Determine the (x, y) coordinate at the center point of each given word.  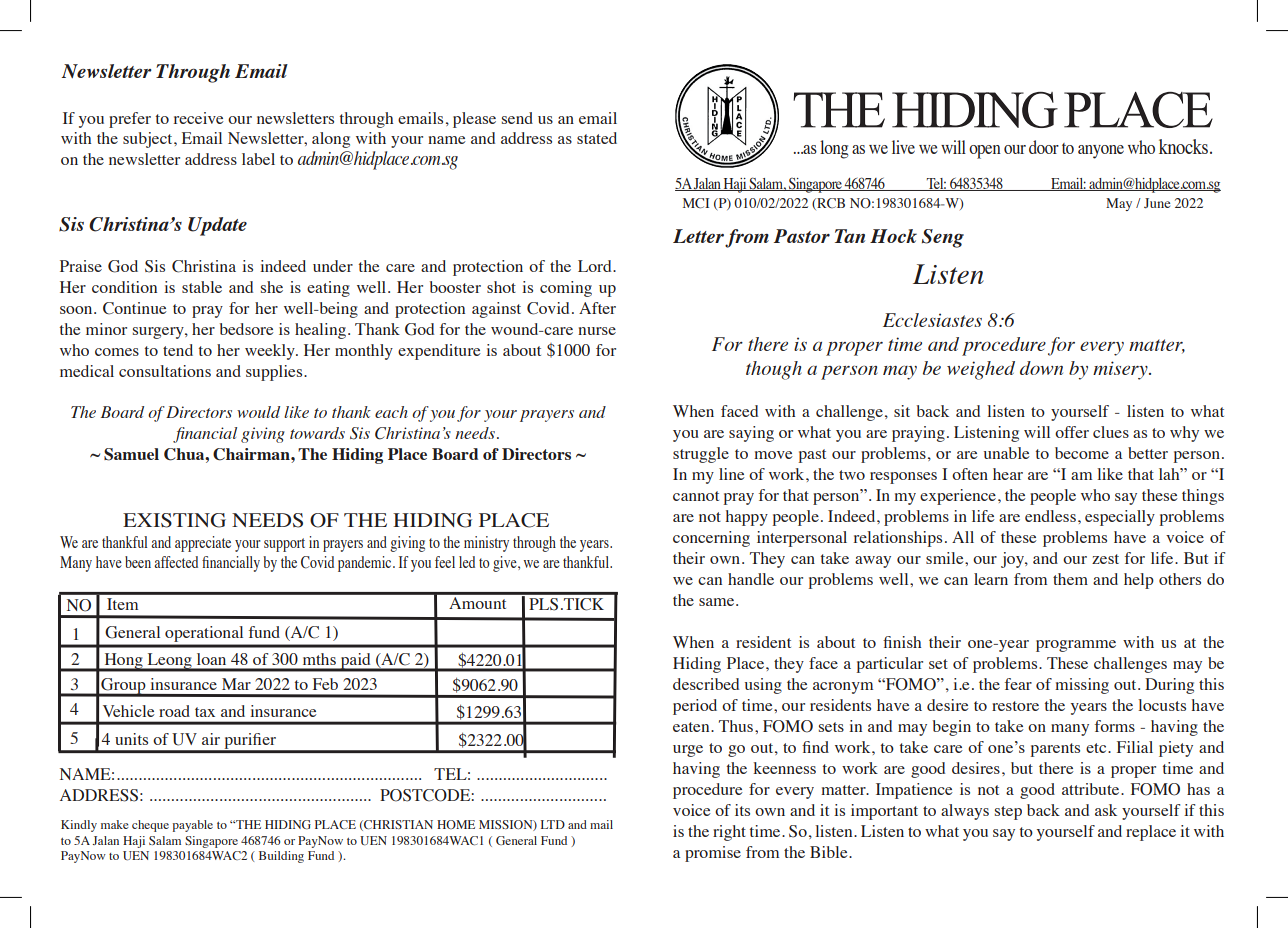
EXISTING (174, 520)
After (597, 308)
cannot (696, 496)
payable (193, 826)
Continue (135, 308)
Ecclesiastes (932, 320)
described (706, 684)
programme (1076, 646)
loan (211, 659)
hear (1008, 474)
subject (149, 140)
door (1044, 147)
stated (597, 138)
